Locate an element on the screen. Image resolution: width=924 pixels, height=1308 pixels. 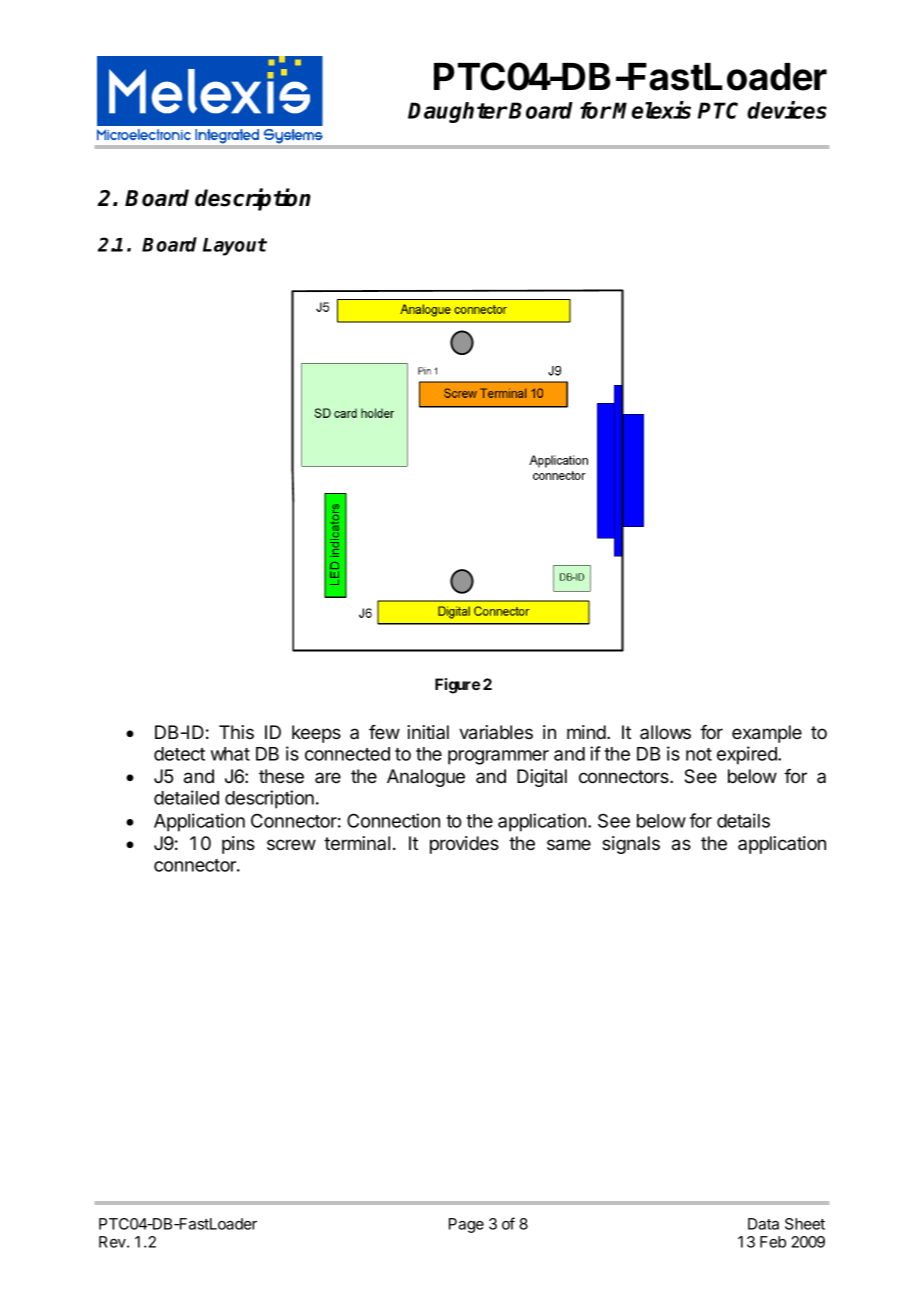
This is located at coordinates (236, 732).
